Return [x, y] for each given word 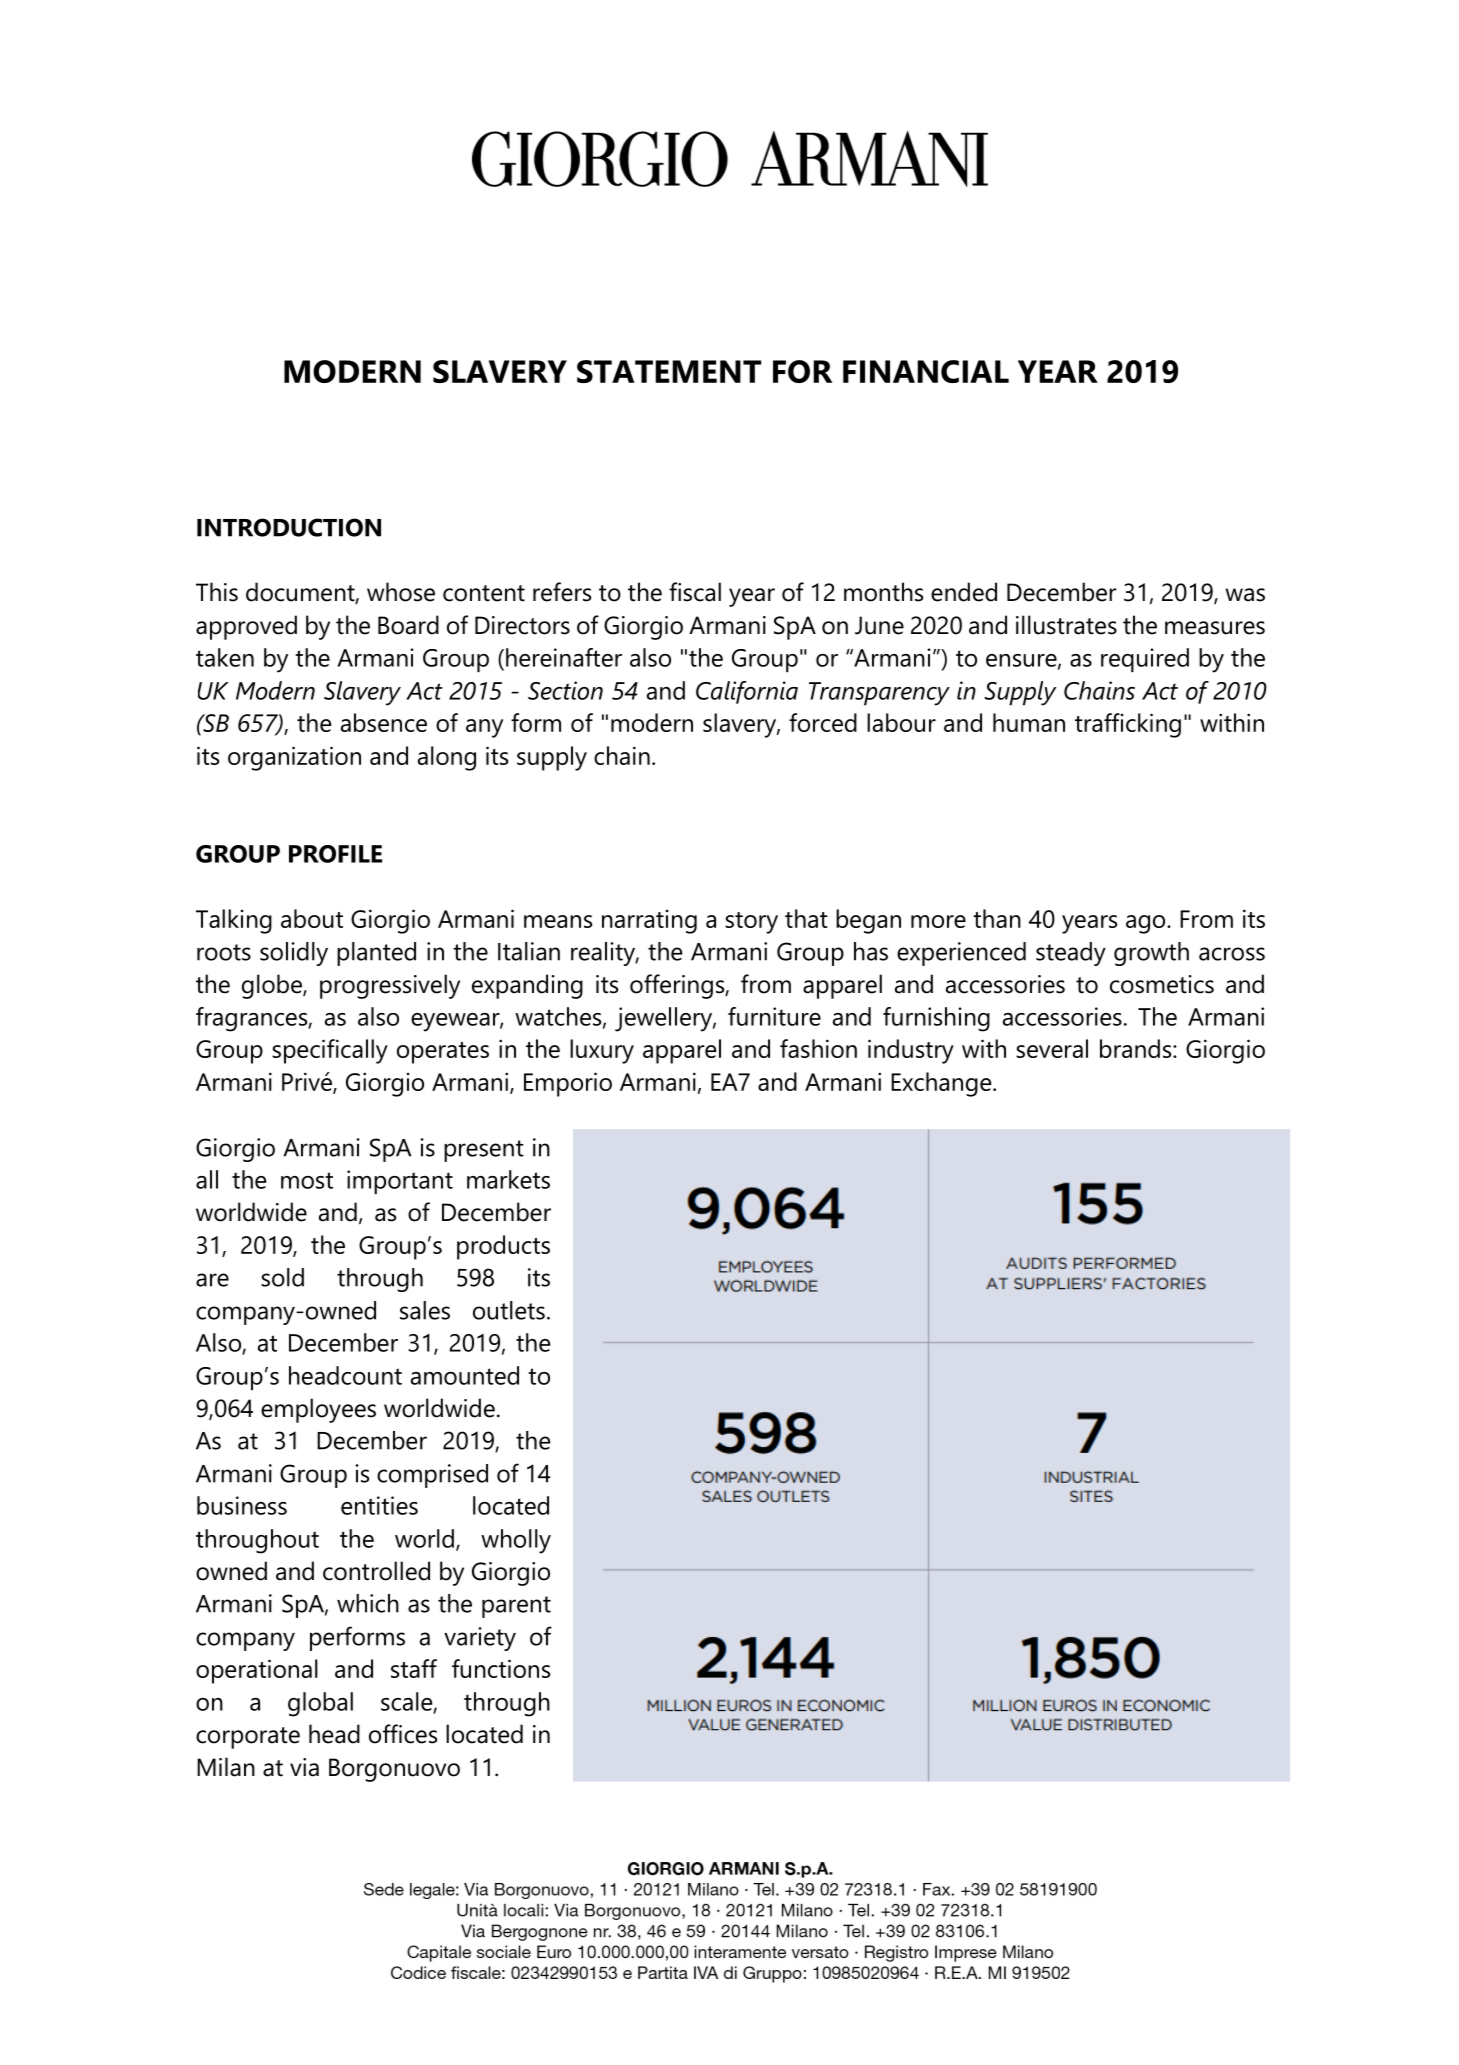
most [307, 1180]
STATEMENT [669, 371]
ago [1147, 924]
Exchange [942, 1084]
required [1145, 660]
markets [508, 1179]
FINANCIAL [926, 371]
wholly [516, 1541]
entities [379, 1505]
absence [384, 722]
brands [1137, 1048]
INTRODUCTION [289, 527]
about [312, 918]
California [747, 692]
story [751, 923]
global [320, 1704]
